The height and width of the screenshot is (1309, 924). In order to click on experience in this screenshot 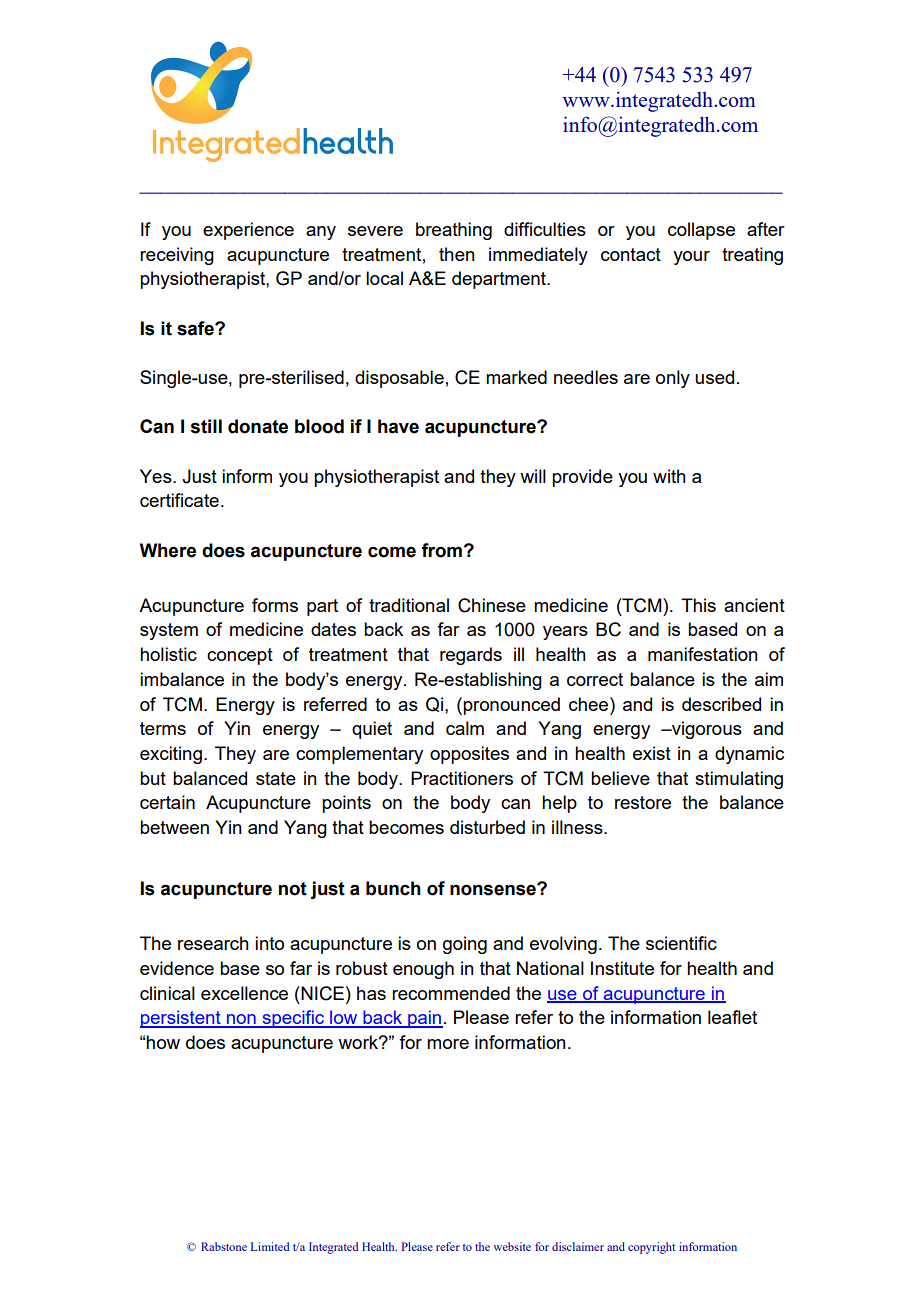, I will do `click(248, 231)`.
